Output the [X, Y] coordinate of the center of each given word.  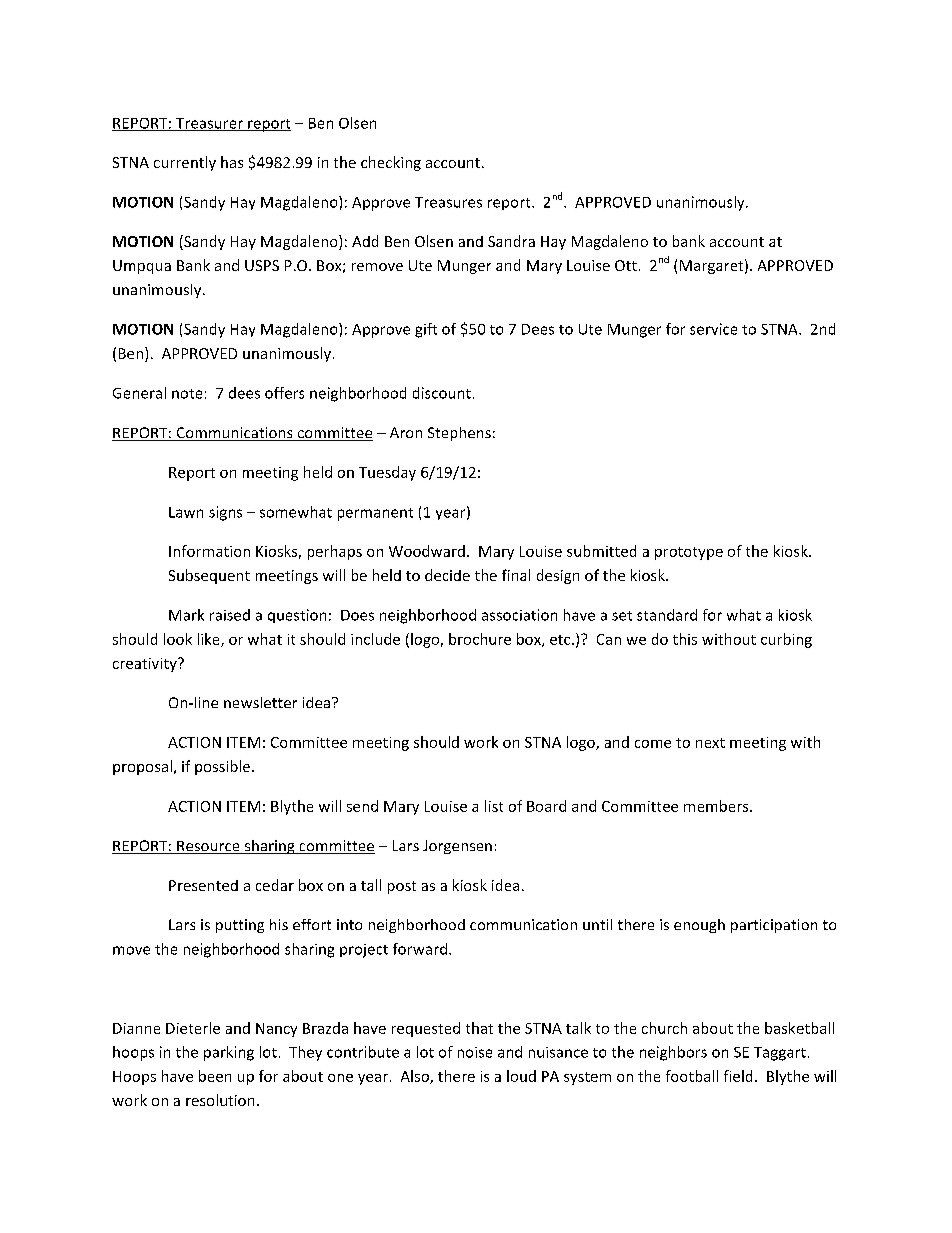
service [713, 329]
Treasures [448, 202]
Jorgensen [457, 847]
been [215, 1076]
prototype [689, 553]
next [710, 743]
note [187, 394]
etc [561, 640]
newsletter [260, 702]
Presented [203, 885]
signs [225, 513]
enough [699, 926]
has [232, 162]
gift [426, 330]
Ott [626, 265]
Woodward [427, 551]
